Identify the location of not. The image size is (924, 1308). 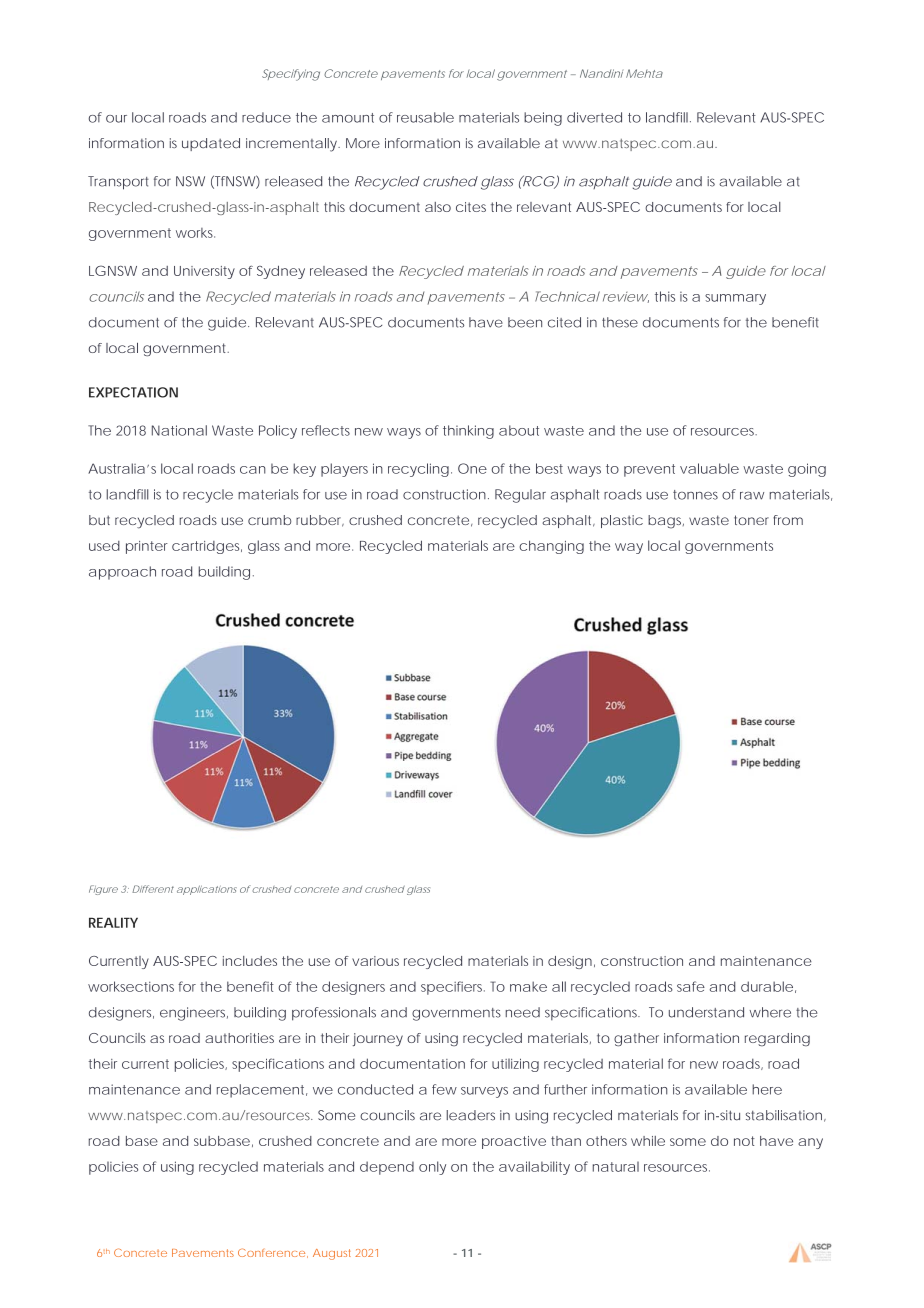
(744, 1141).
